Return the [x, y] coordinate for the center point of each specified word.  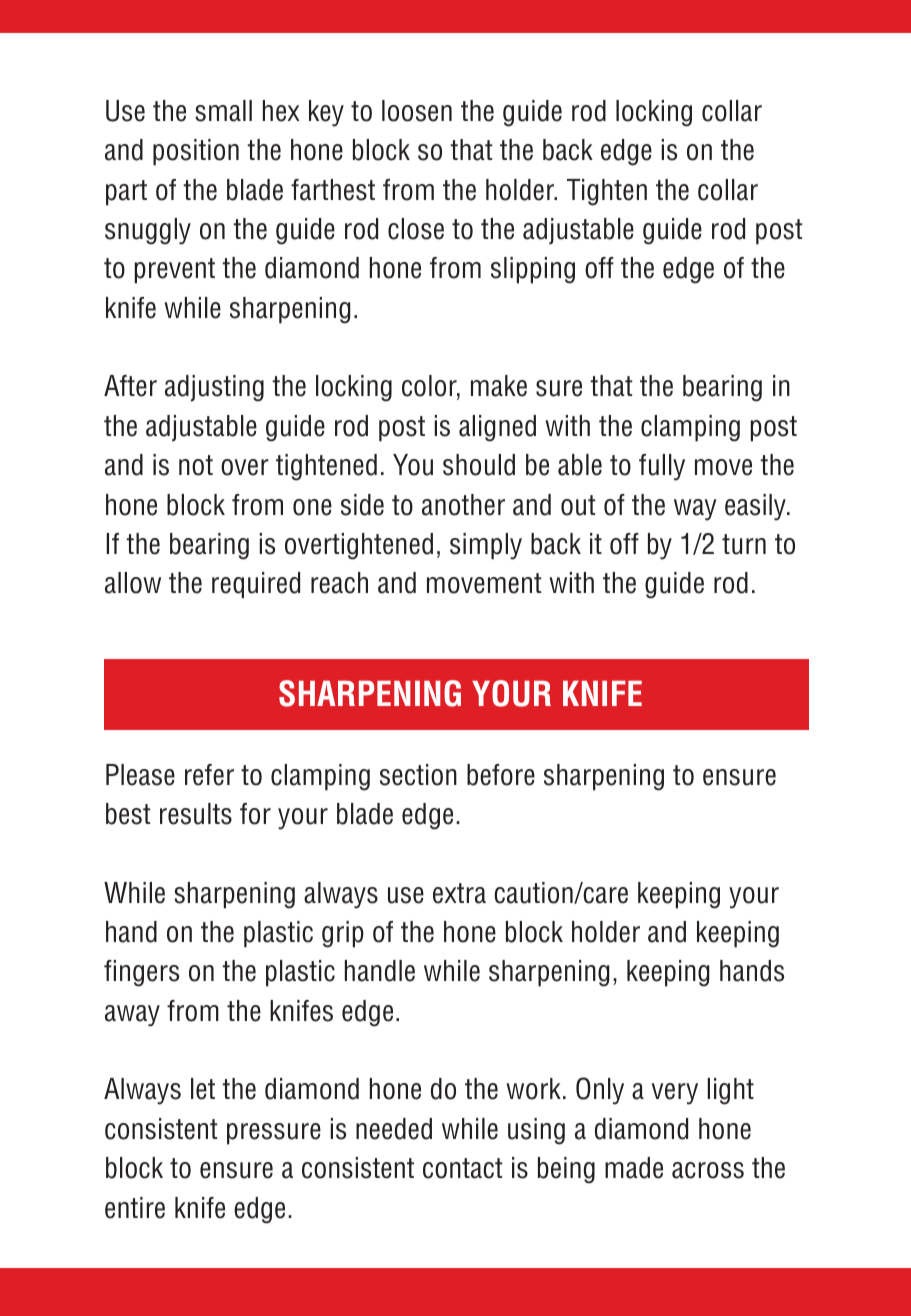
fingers [141, 973]
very [675, 1094]
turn [744, 544]
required [256, 585]
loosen [417, 111]
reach [339, 583]
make [499, 386]
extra [459, 893]
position [196, 152]
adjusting [214, 388]
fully [662, 467]
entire [135, 1208]
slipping [533, 270]
